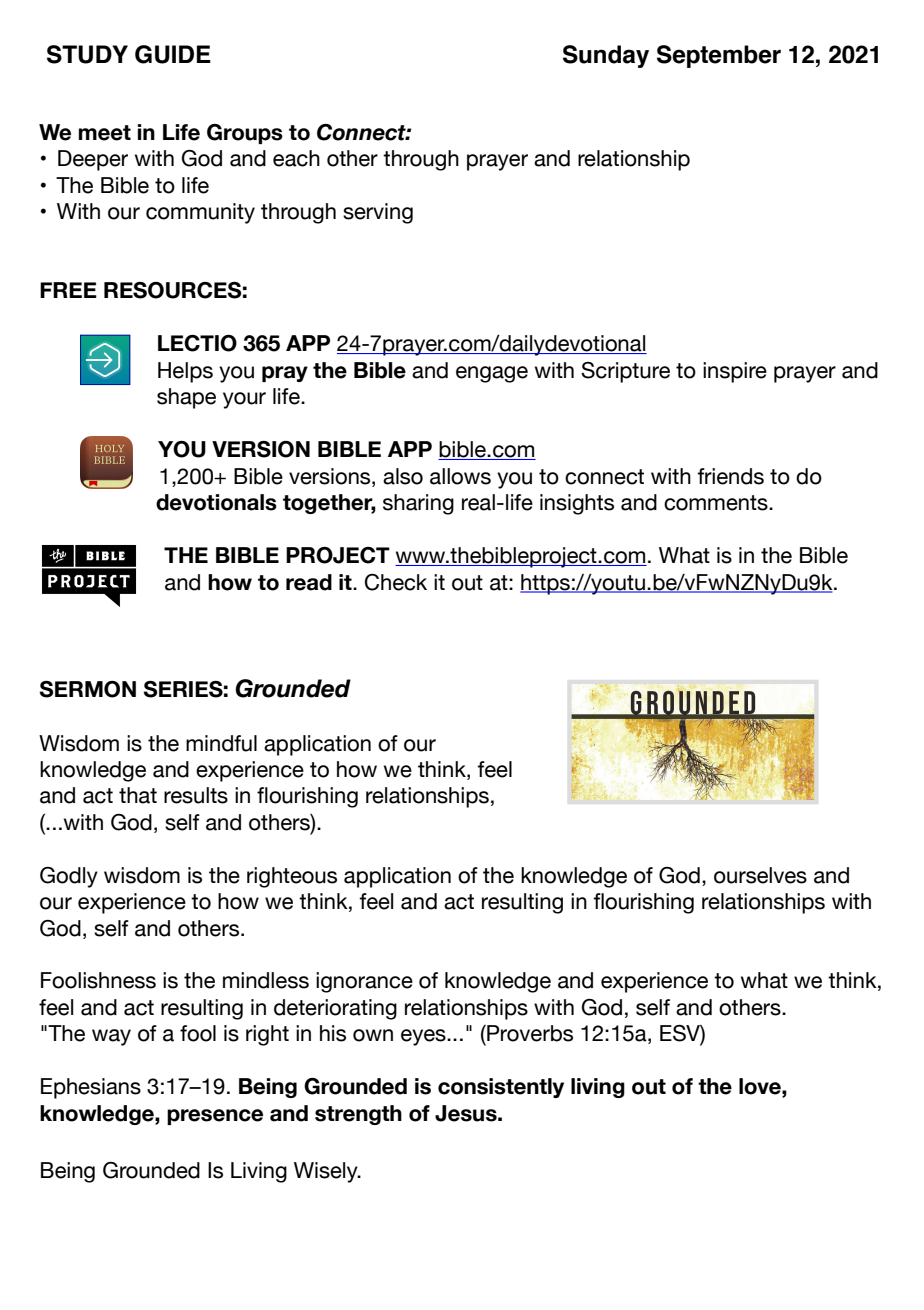 This image has height=1310, width=924. Describe the element at coordinates (719, 56) in the image. I see `September` at that location.
